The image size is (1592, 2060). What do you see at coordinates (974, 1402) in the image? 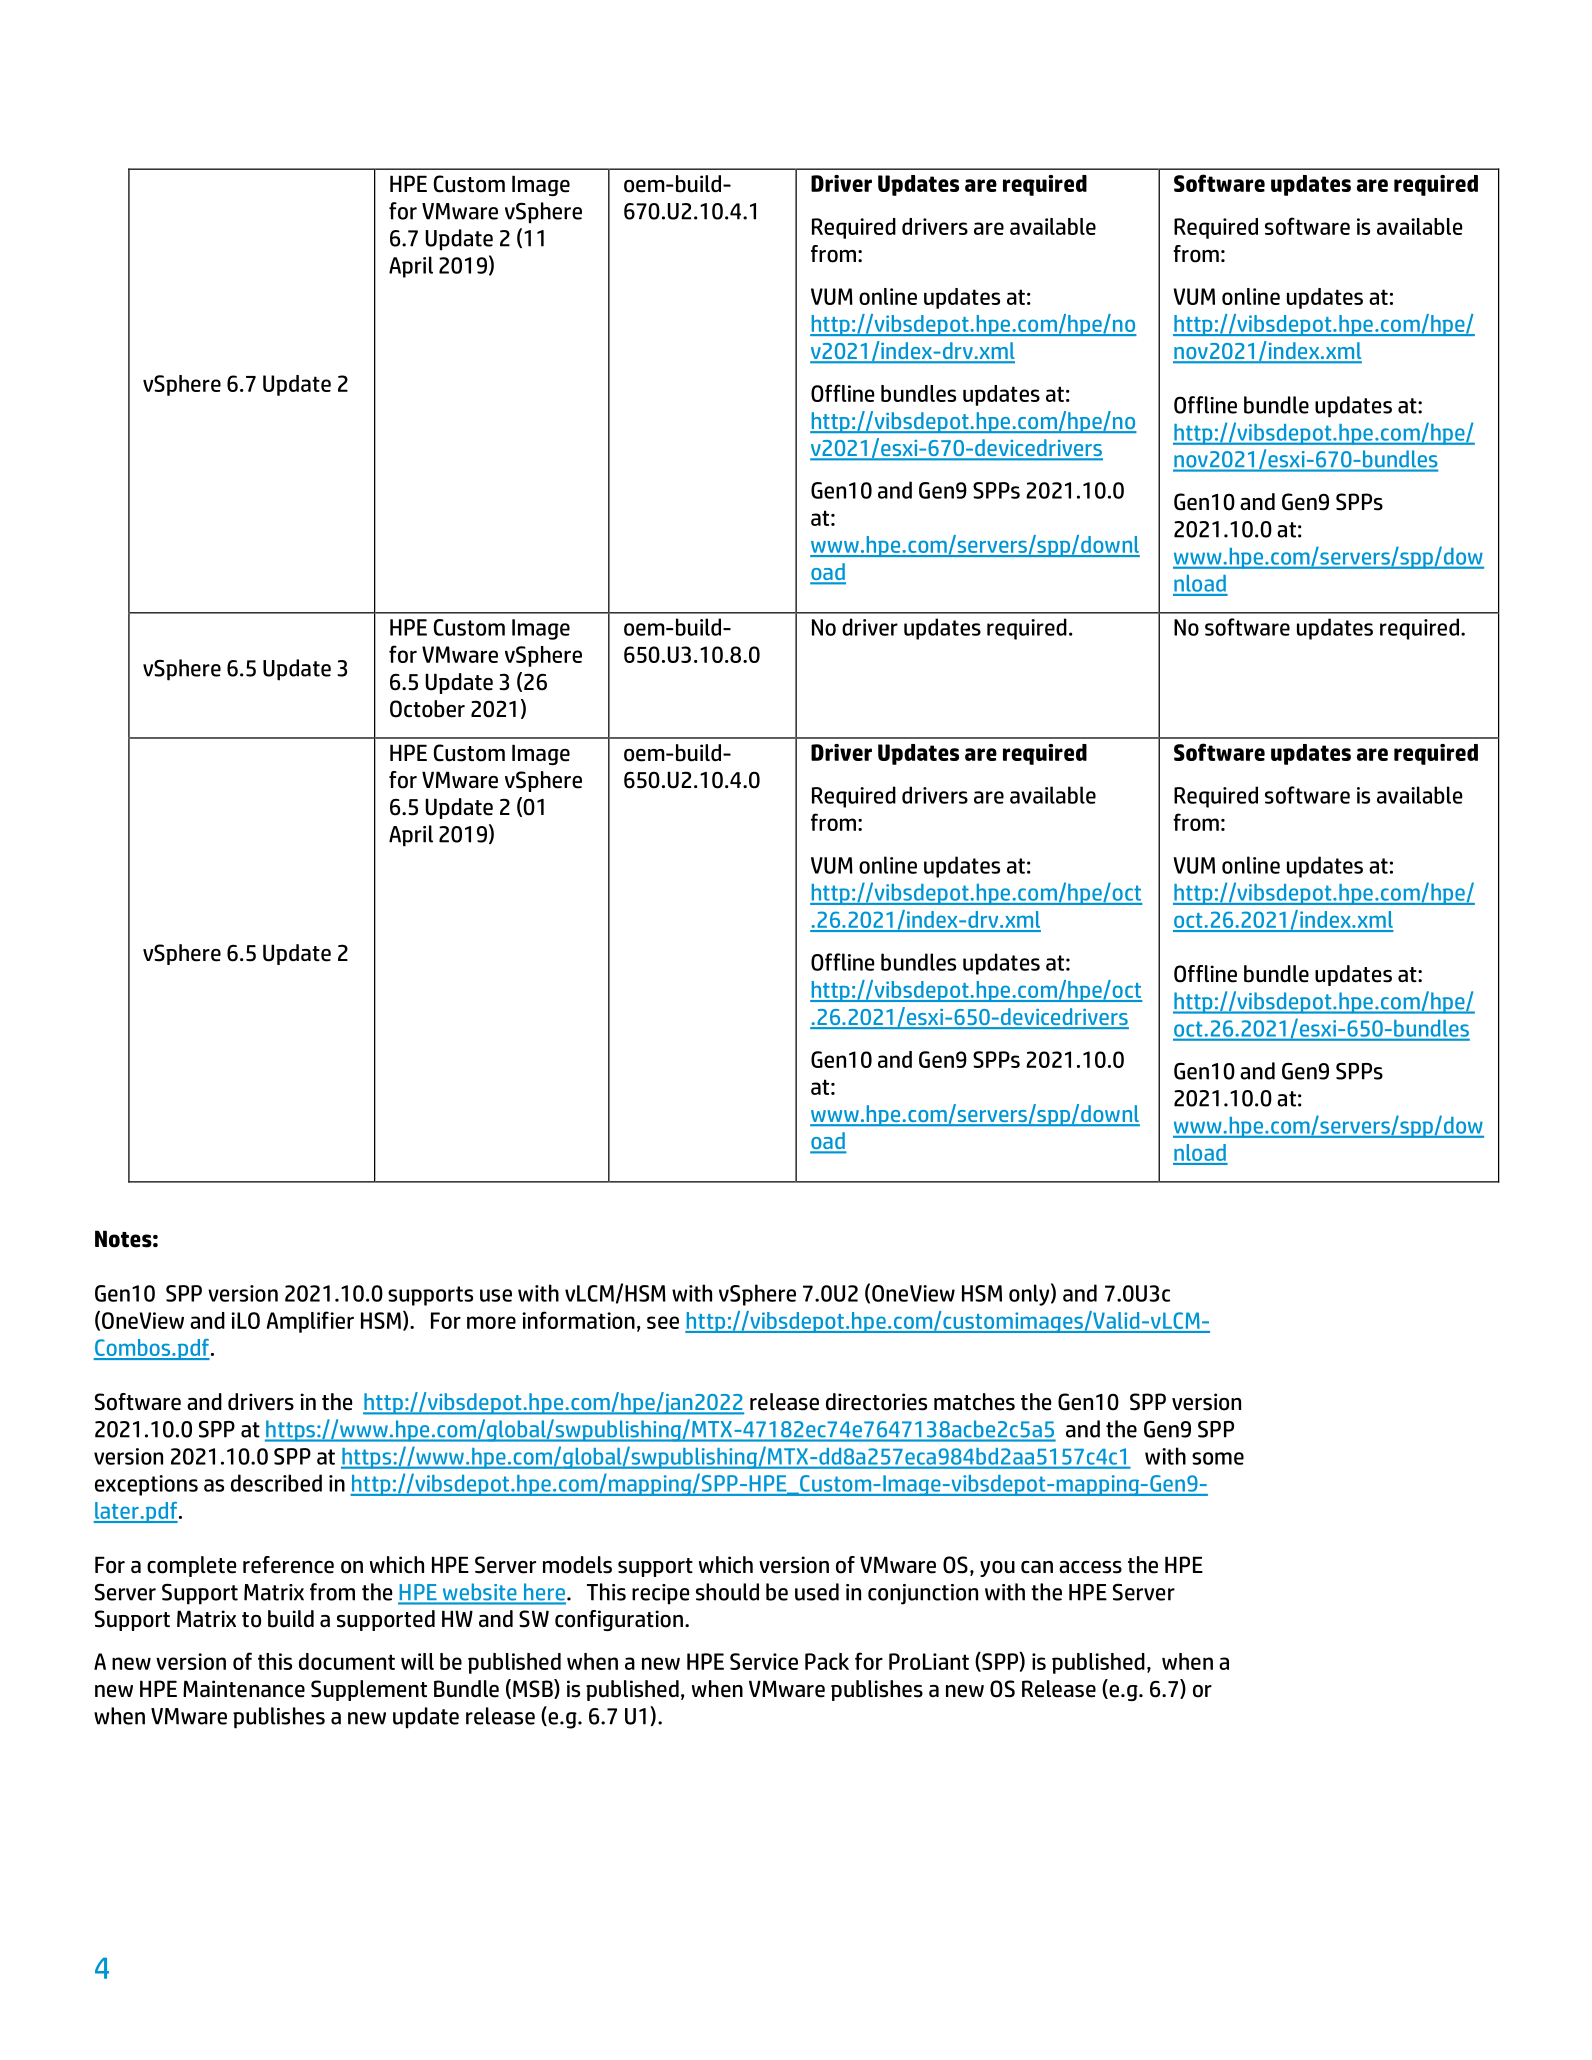
I see `matches` at bounding box center [974, 1402].
